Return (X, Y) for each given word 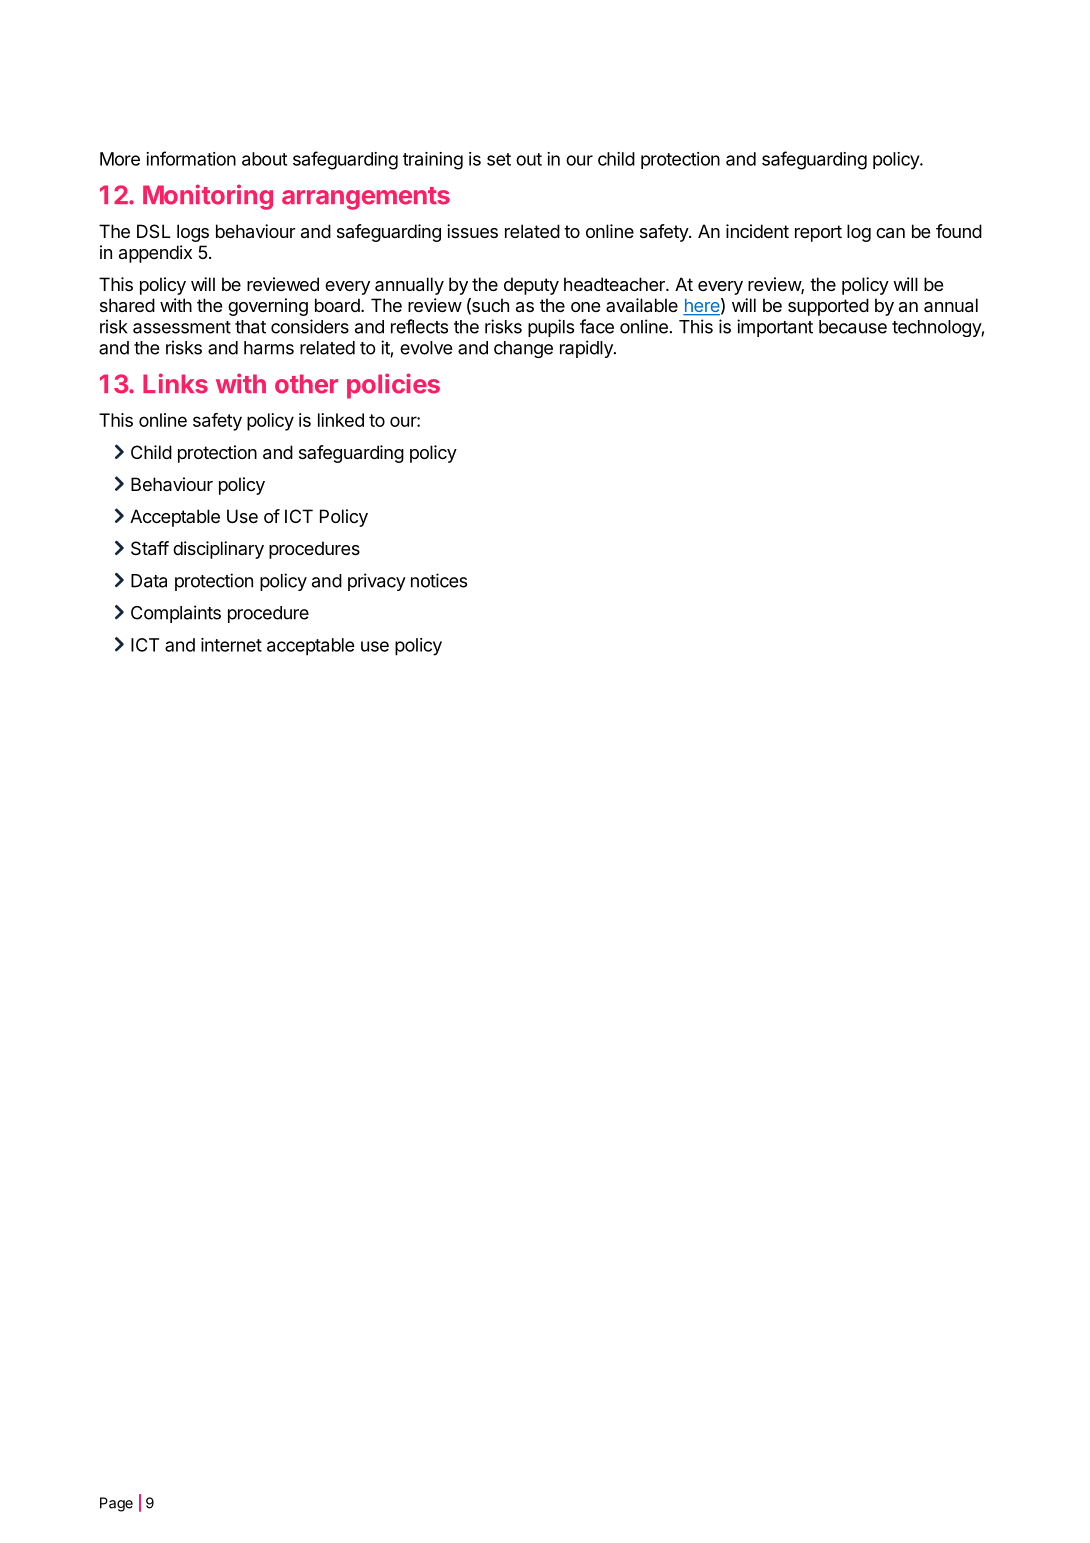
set (499, 159)
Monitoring (208, 197)
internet (231, 645)
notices (439, 580)
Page (116, 1504)
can (890, 233)
